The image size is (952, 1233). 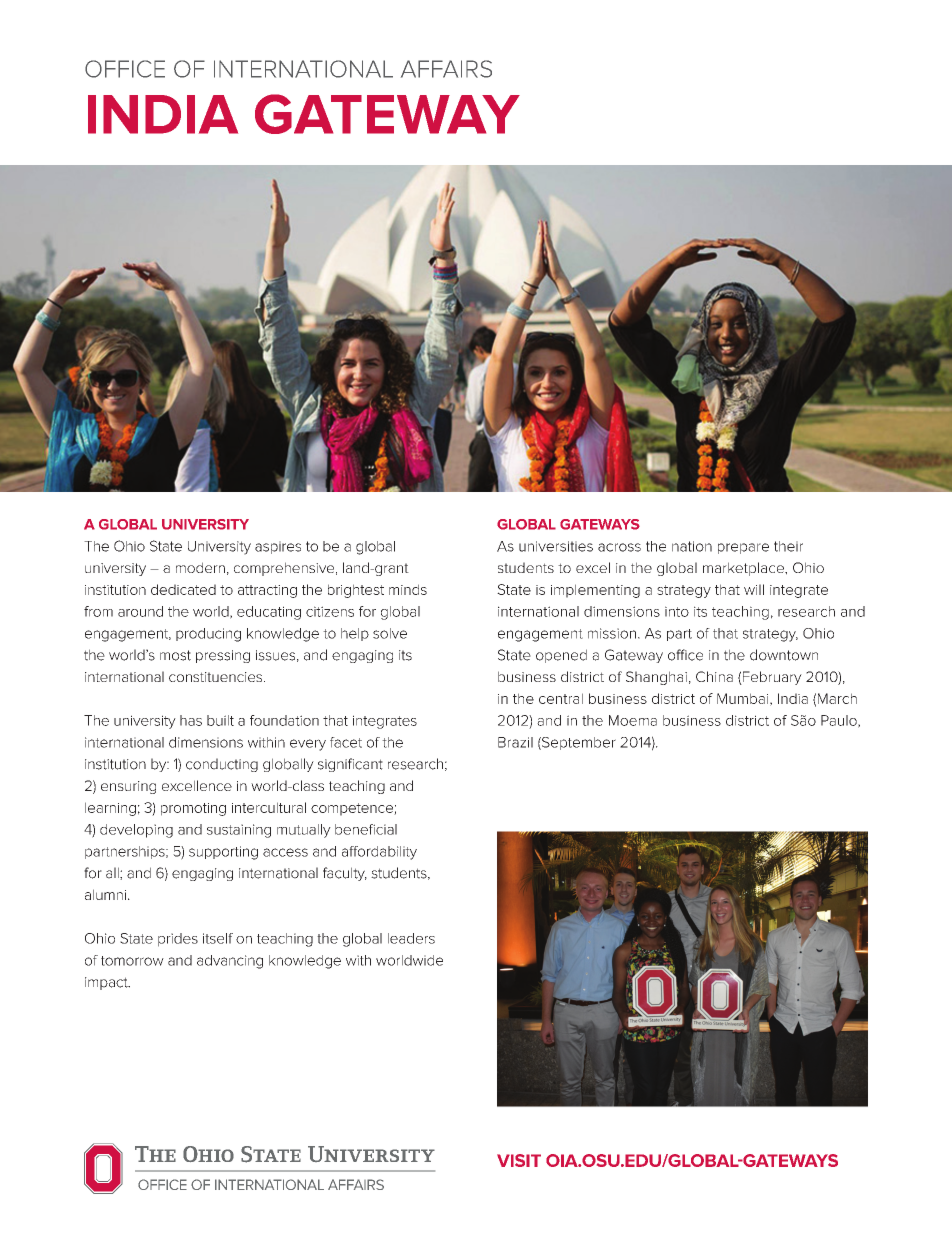 What do you see at coordinates (519, 1160) in the document?
I see `VISIT` at bounding box center [519, 1160].
